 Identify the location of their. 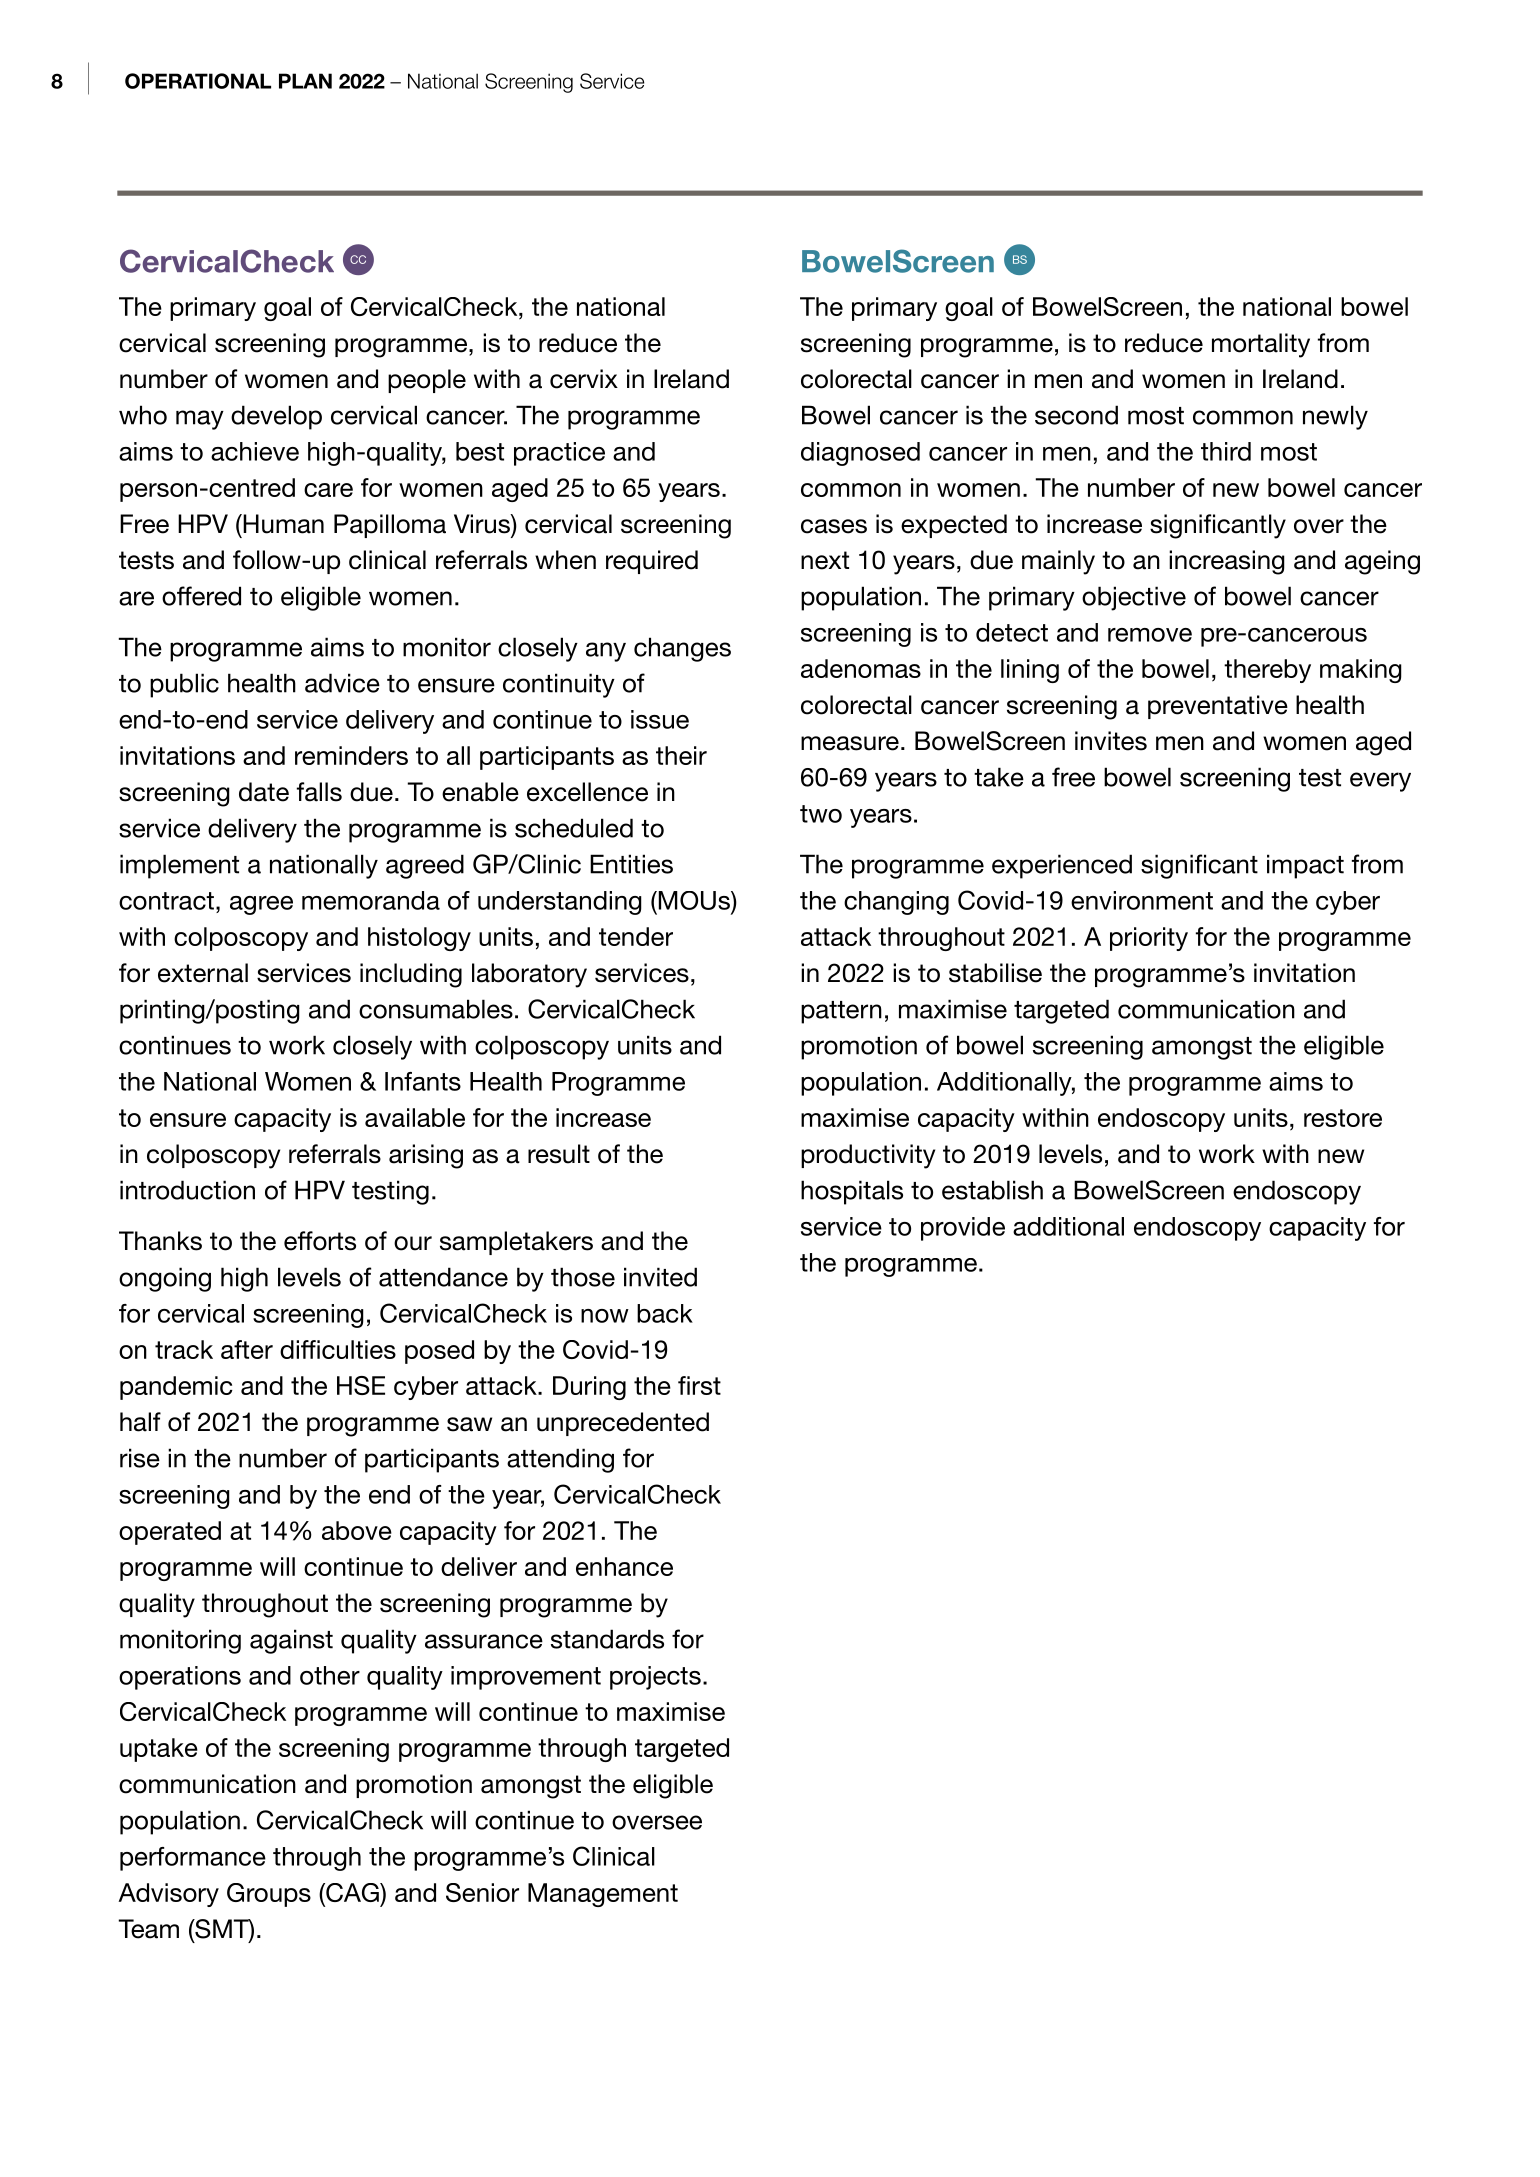
(681, 755).
